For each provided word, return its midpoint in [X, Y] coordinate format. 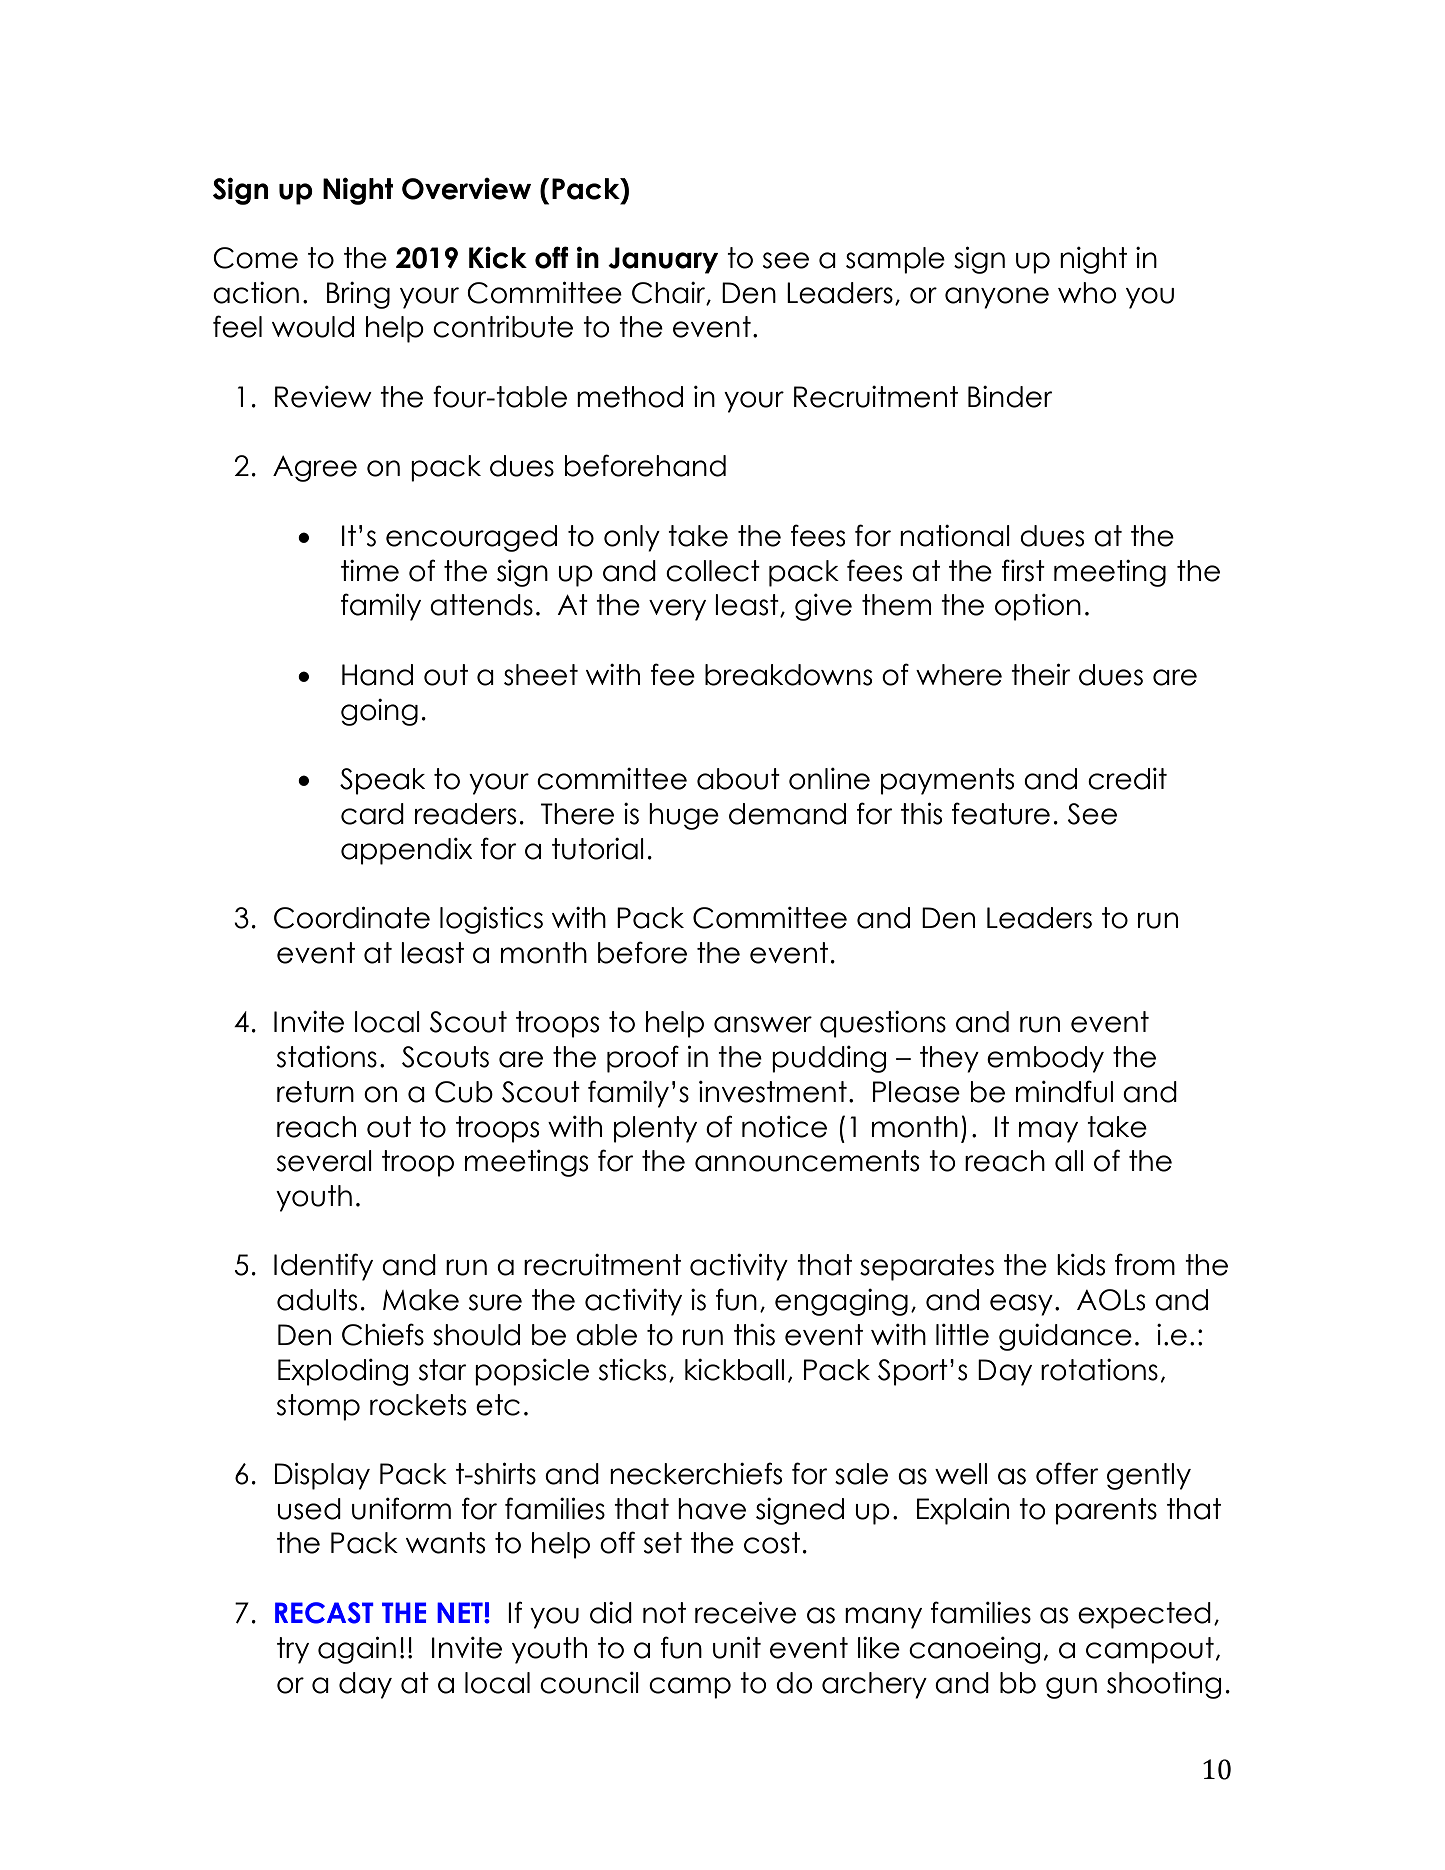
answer [763, 1024]
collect [713, 571]
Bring [358, 295]
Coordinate [352, 917]
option [1038, 607]
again [357, 1650]
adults [317, 1300]
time [370, 571]
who [1087, 293]
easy [1021, 1305]
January [663, 260]
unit [737, 1647]
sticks [632, 1370]
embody [1045, 1059]
